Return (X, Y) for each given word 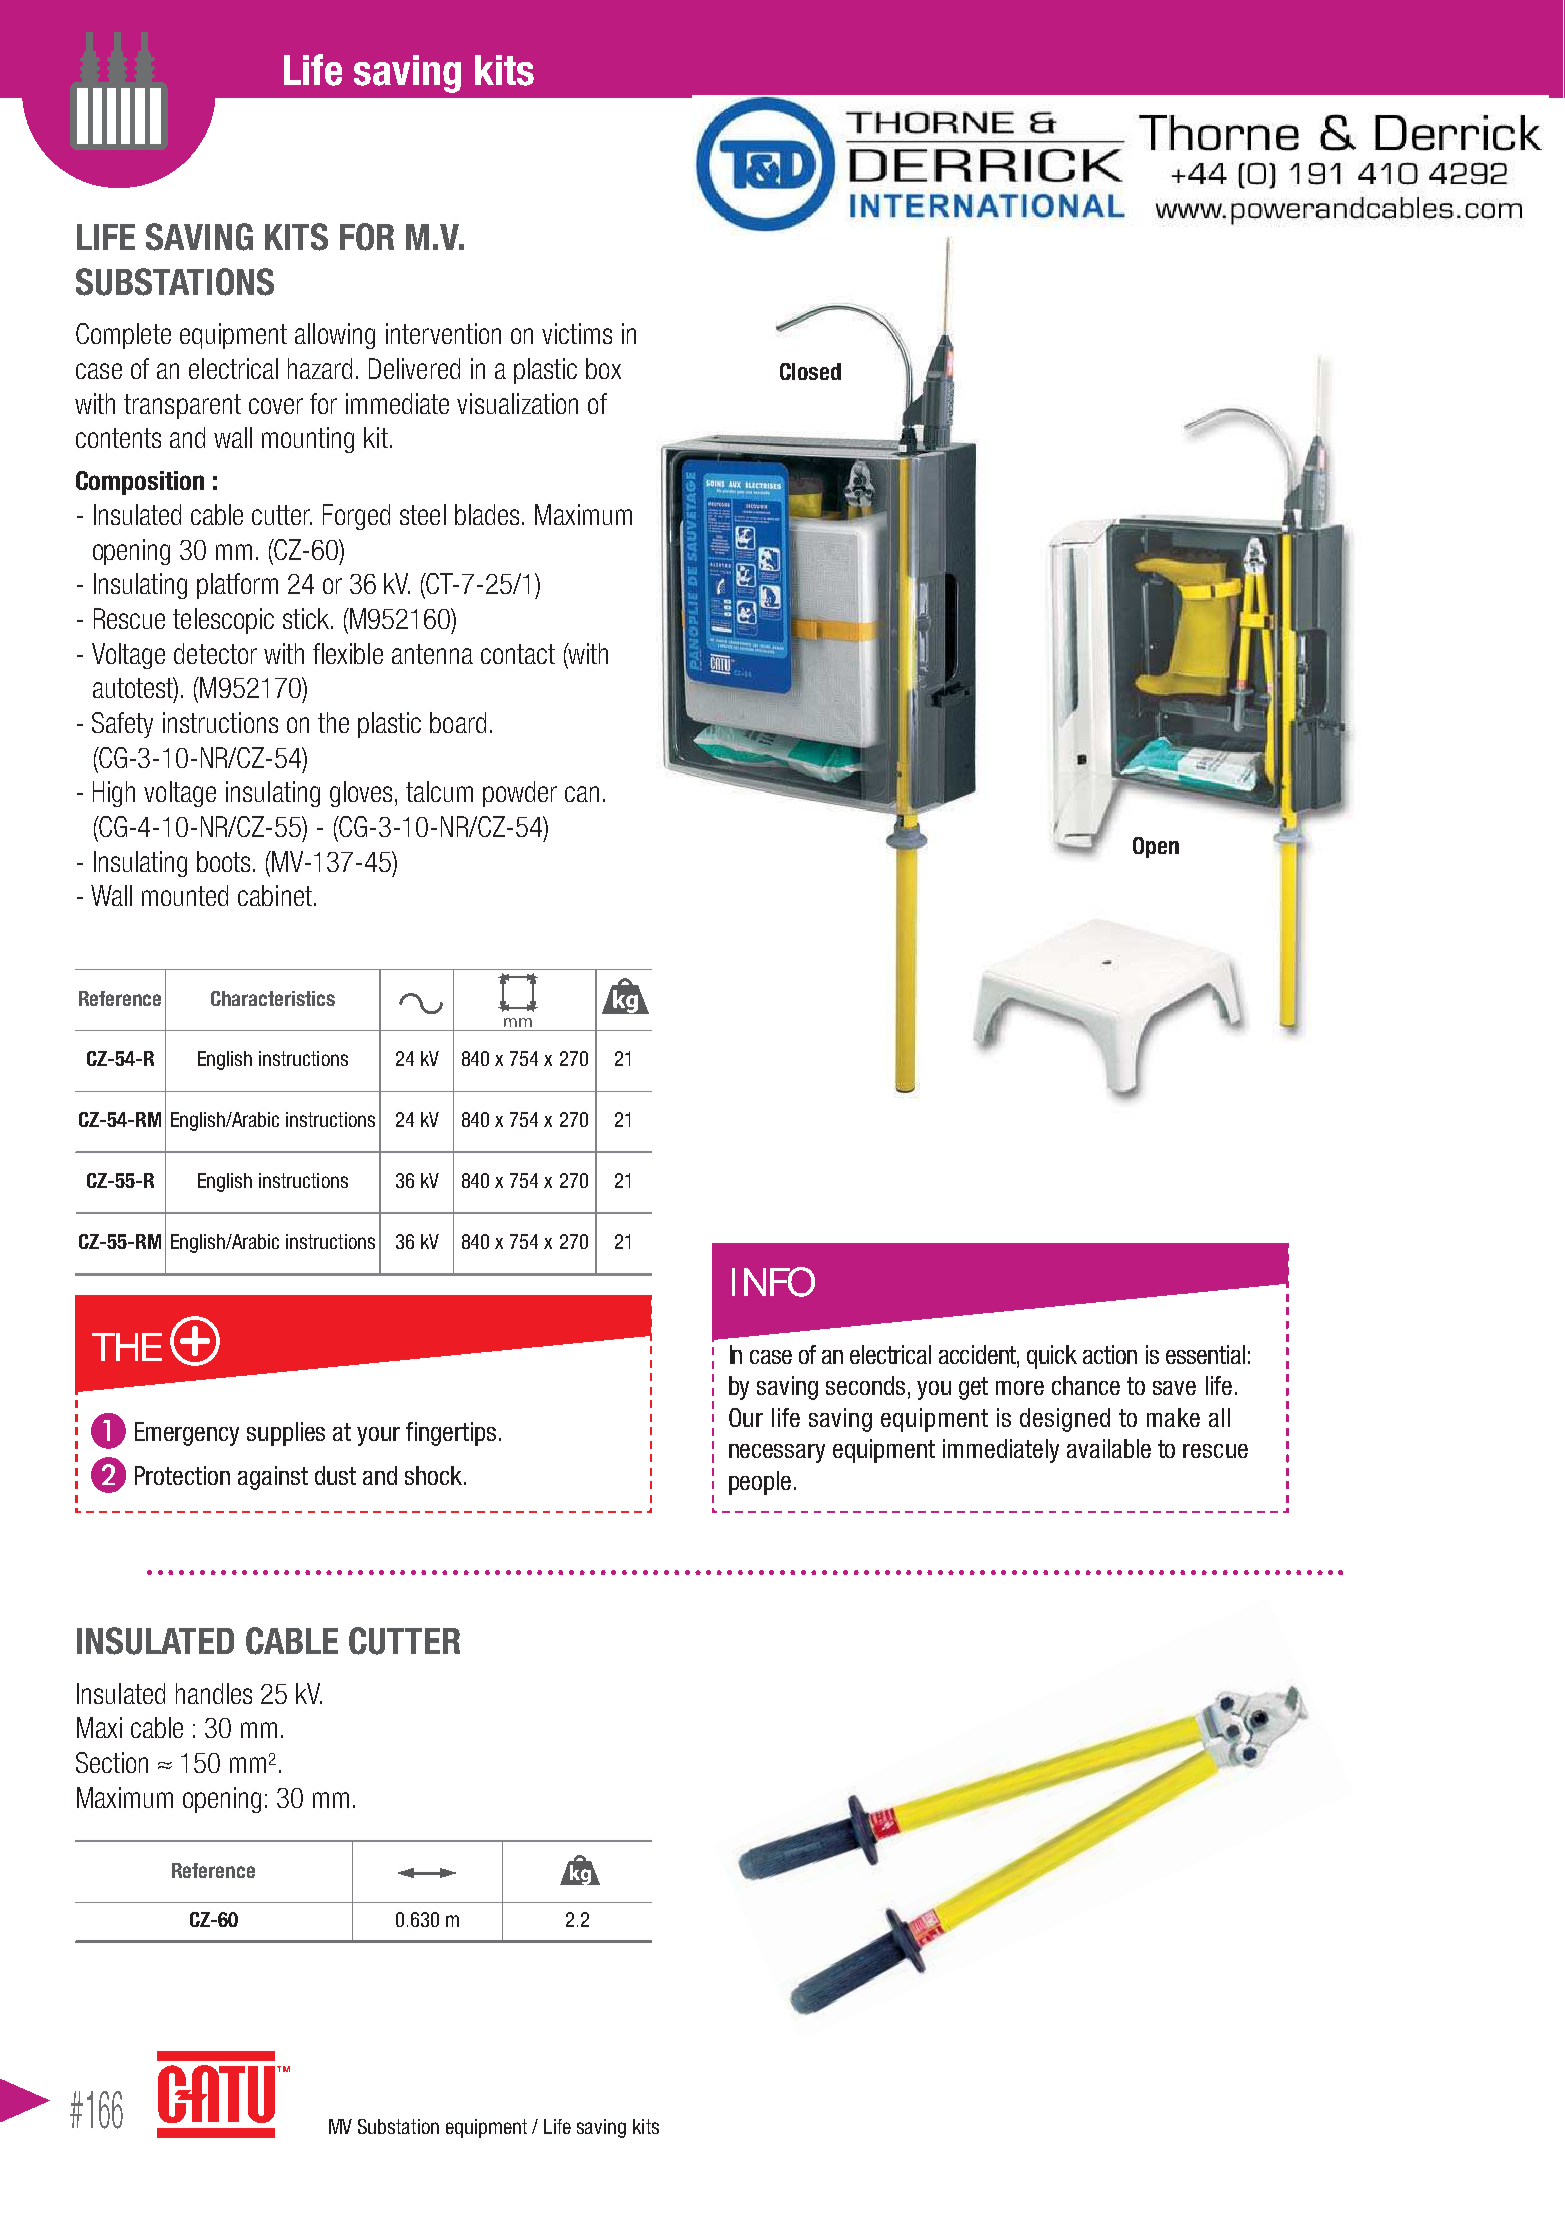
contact (518, 654)
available (1109, 1448)
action (1110, 1354)
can (582, 794)
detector (215, 653)
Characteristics (273, 998)
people (760, 1483)
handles (214, 1693)
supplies (286, 1434)
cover (276, 406)
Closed (810, 371)
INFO (773, 1282)
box (603, 368)
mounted (185, 895)
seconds (865, 1385)
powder (520, 794)
